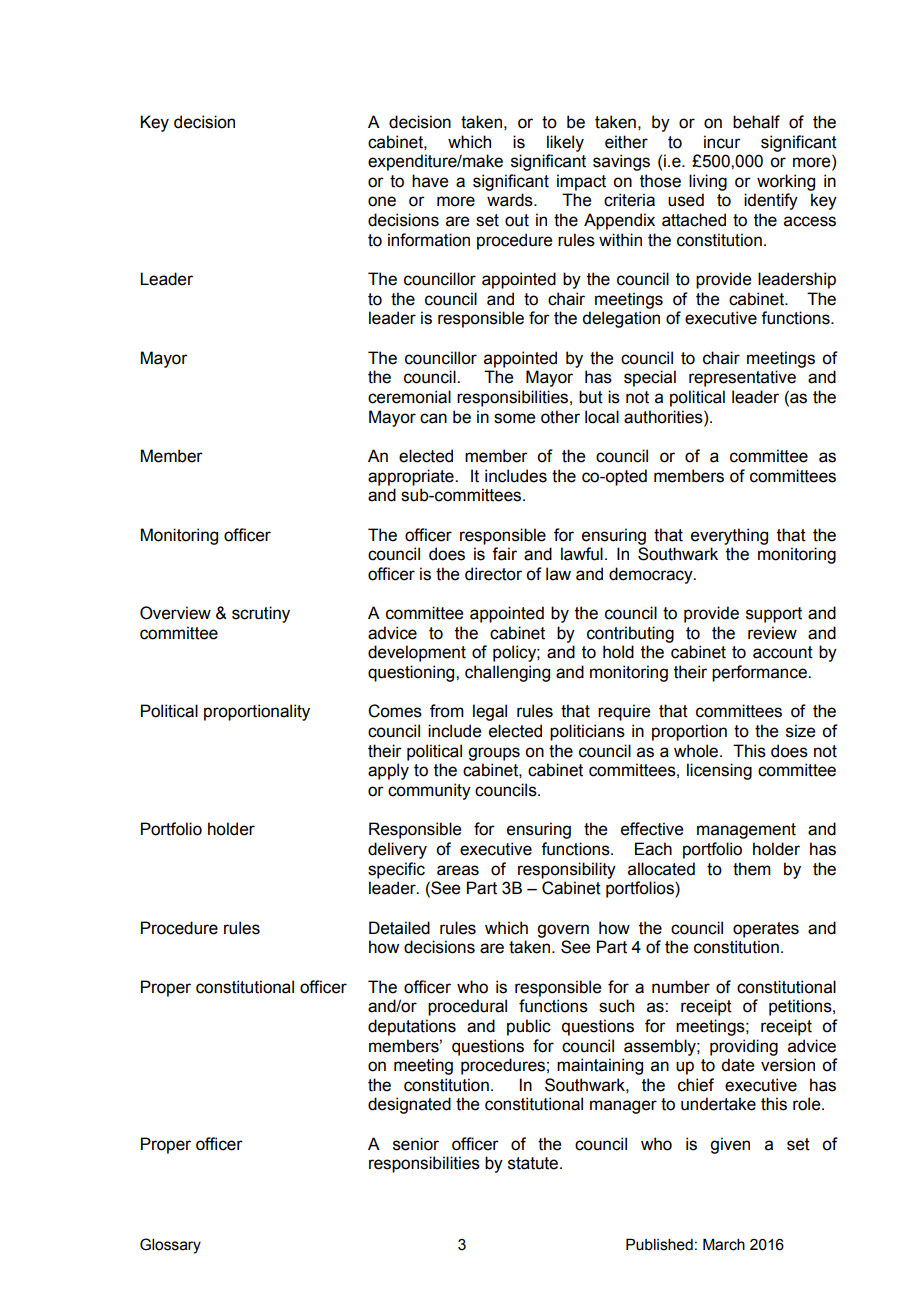 The height and width of the screenshot is (1308, 924). I want to click on incur, so click(722, 142).
